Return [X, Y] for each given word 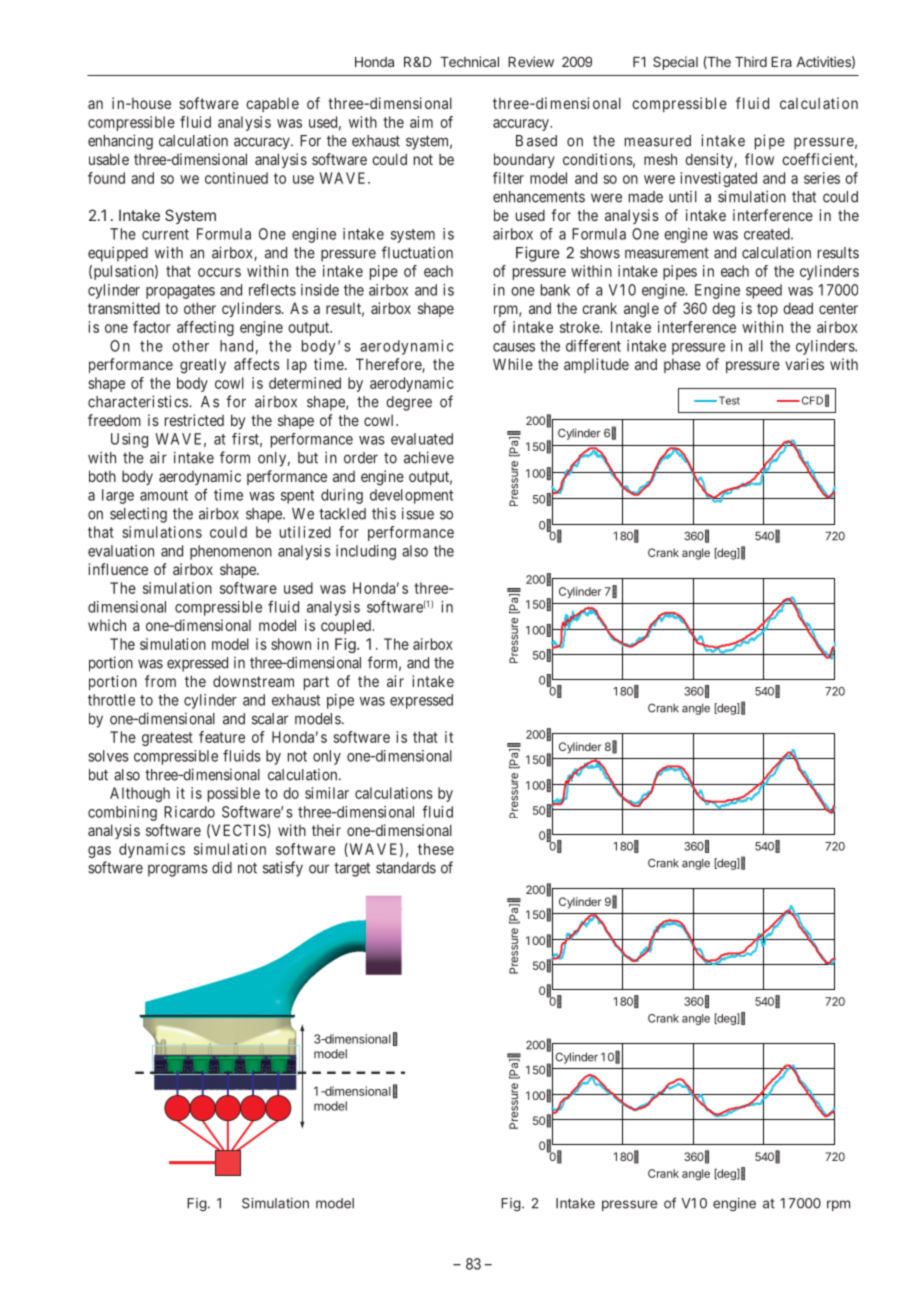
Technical [469, 61]
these [436, 849]
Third [751, 61]
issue [418, 513]
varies [804, 364]
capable [272, 104]
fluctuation [417, 252]
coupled [347, 626]
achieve [429, 457]
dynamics [152, 850]
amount [164, 495]
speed [764, 291]
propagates [180, 292]
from [160, 681]
